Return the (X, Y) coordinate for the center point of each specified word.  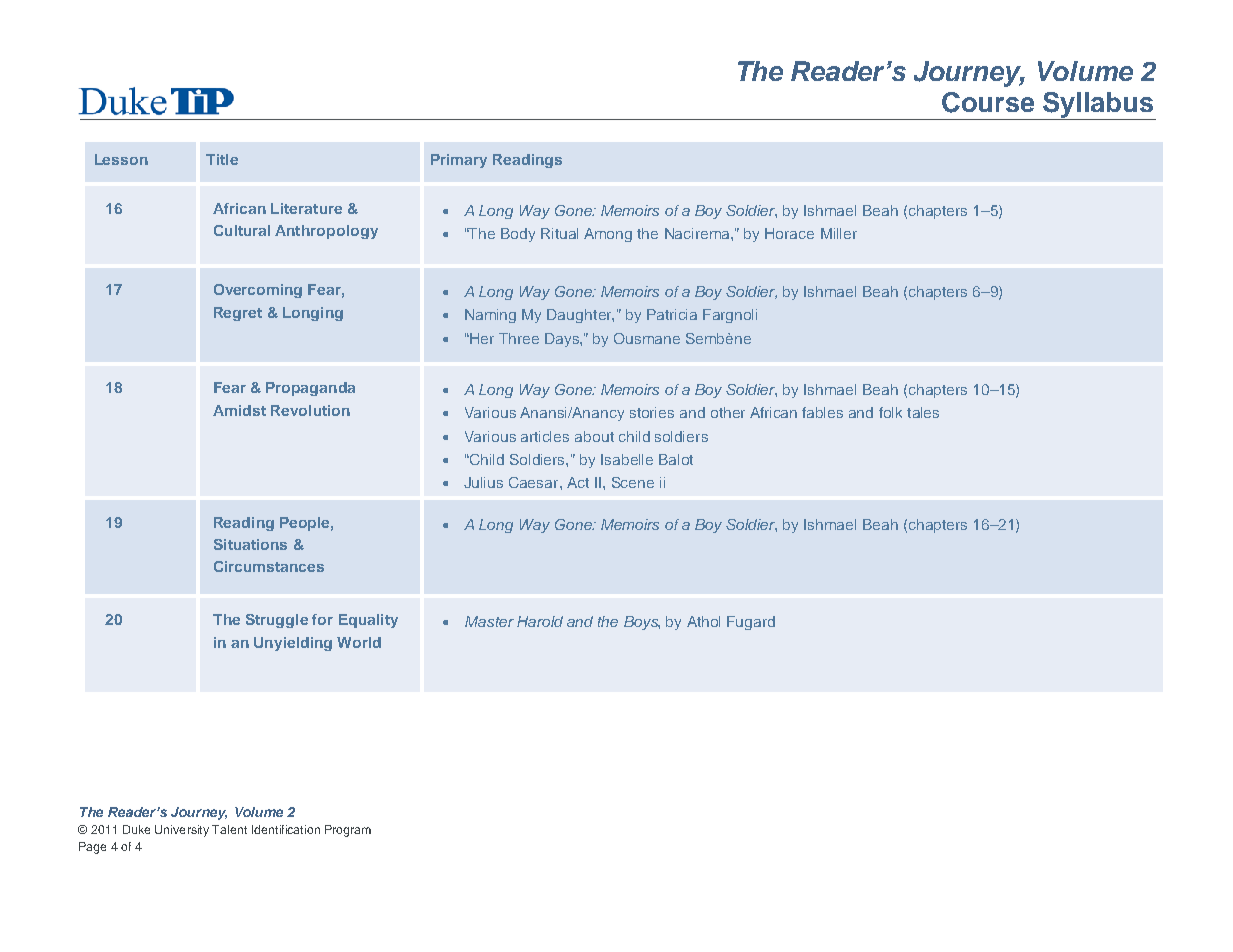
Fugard (751, 623)
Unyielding (293, 644)
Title (222, 159)
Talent (229, 829)
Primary (459, 161)
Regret (238, 314)
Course (988, 102)
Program (348, 831)
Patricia (672, 314)
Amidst (239, 410)
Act (578, 482)
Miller (839, 233)
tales (923, 412)
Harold (540, 621)
